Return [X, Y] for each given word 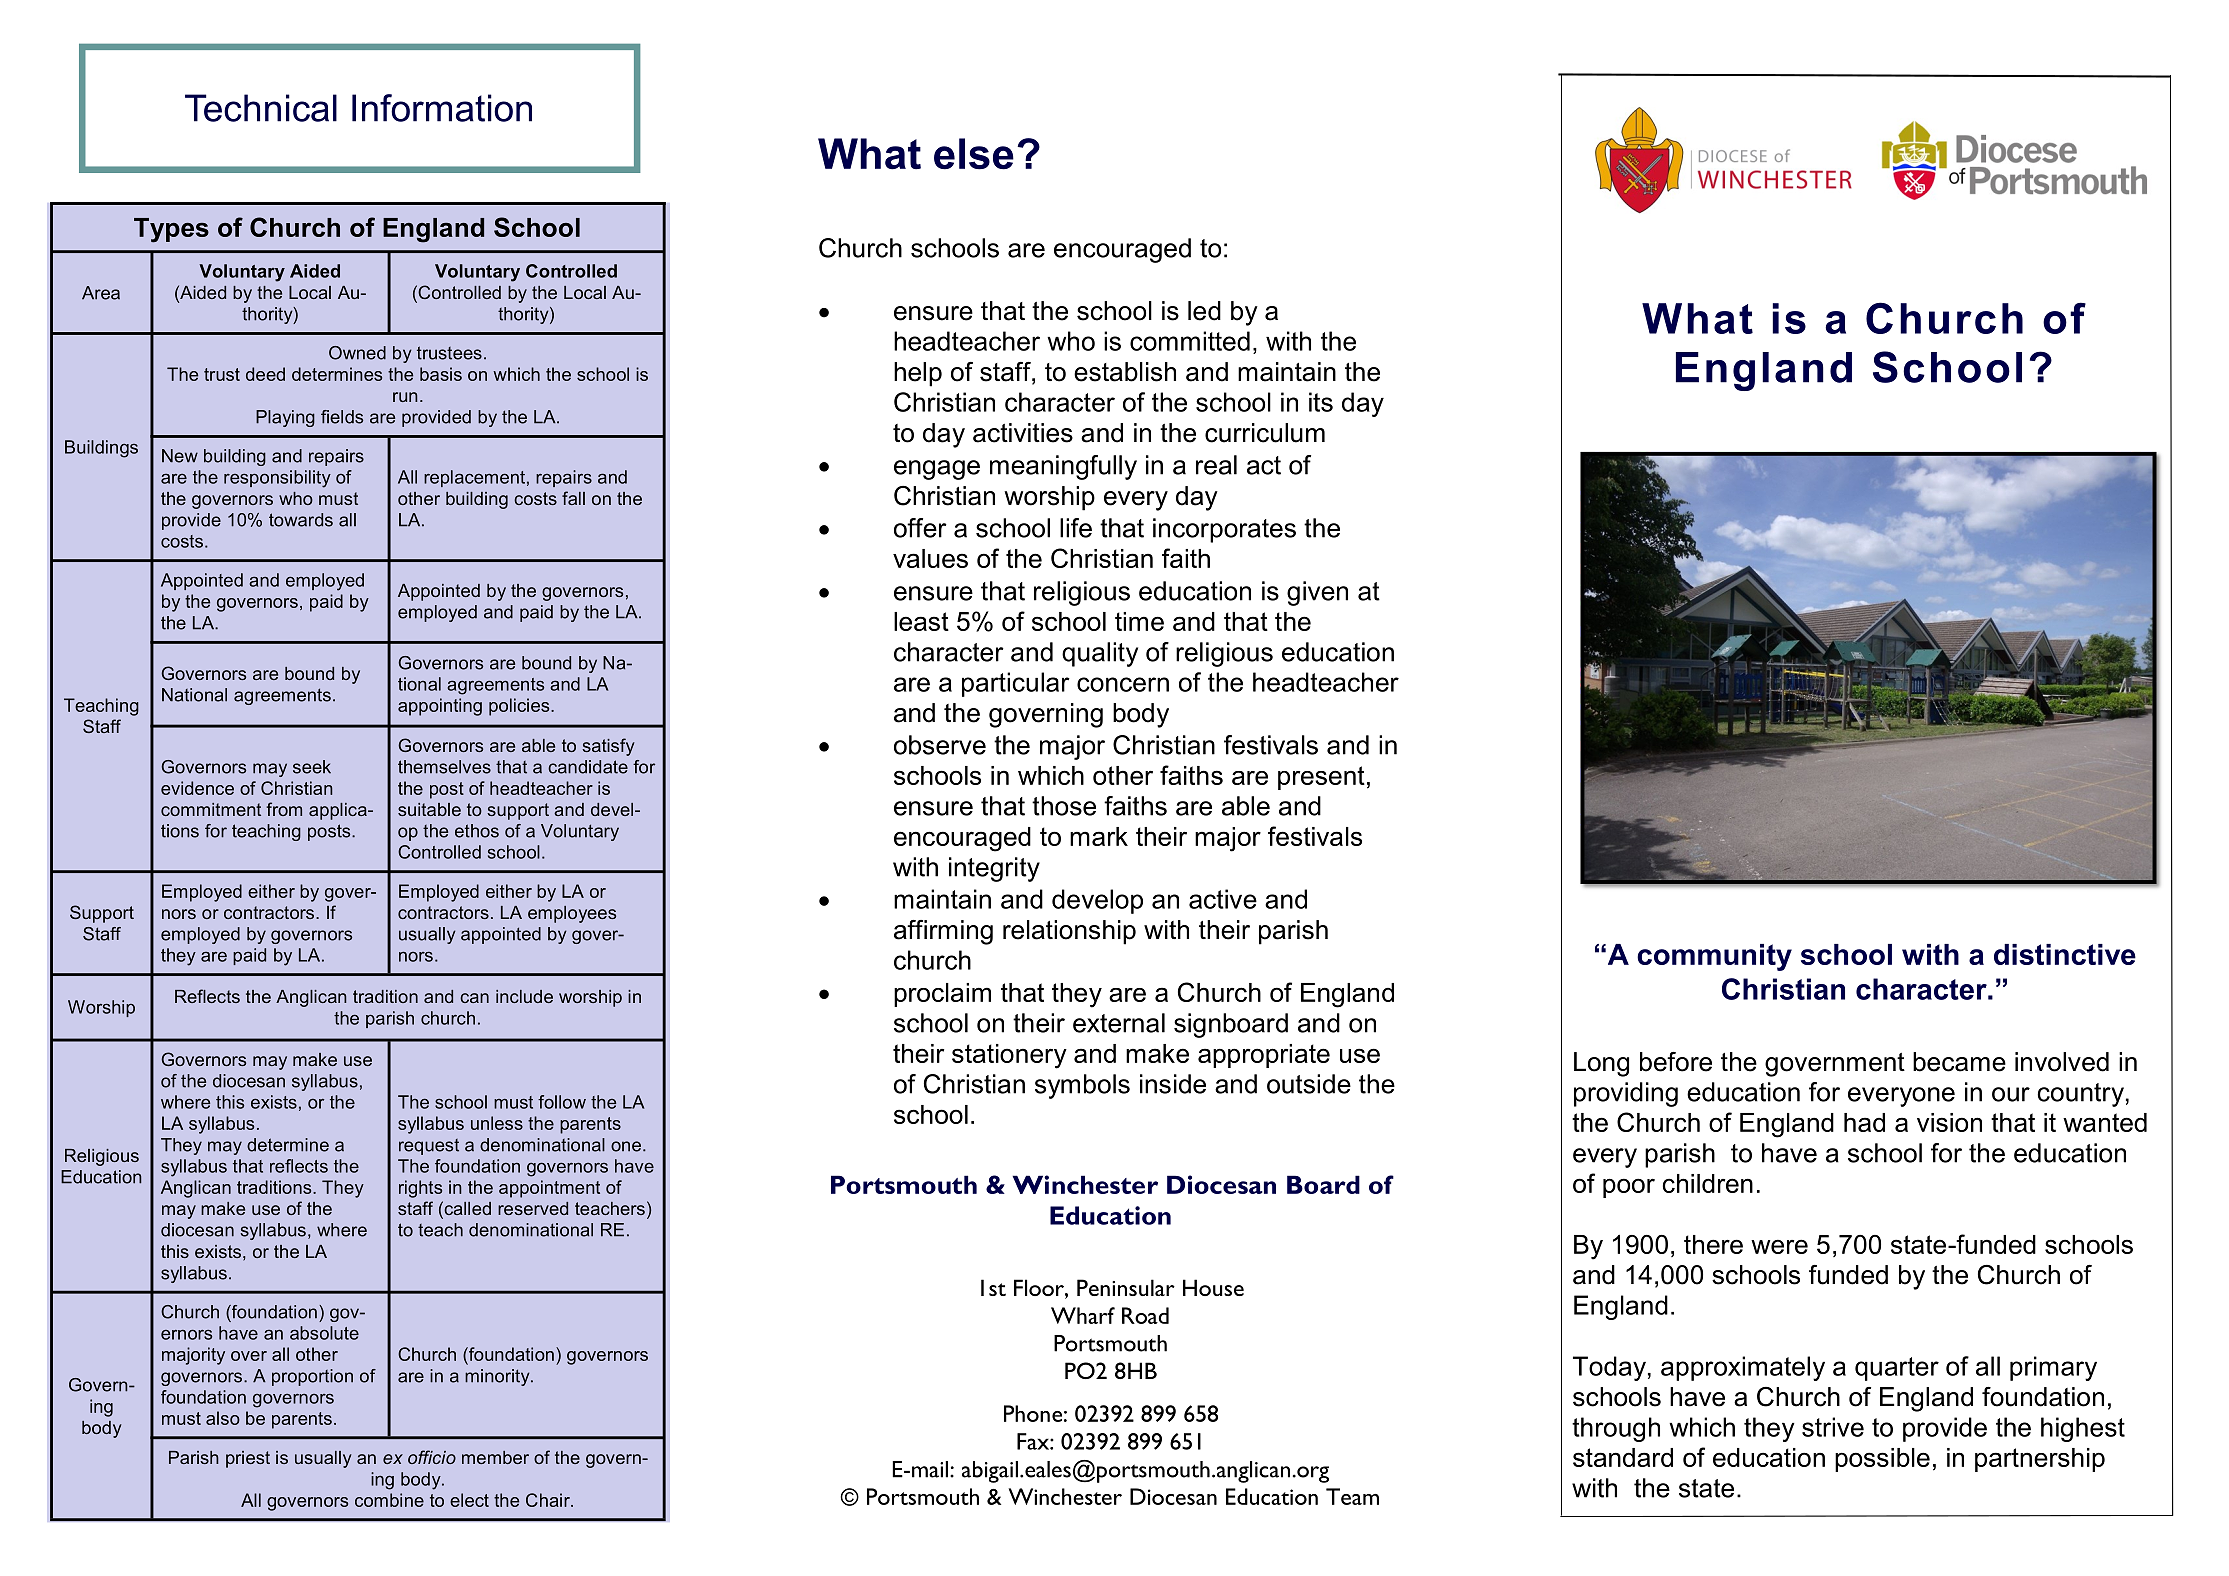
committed [1190, 341]
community [1714, 957]
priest [248, 1459]
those [1064, 806]
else [974, 154]
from [284, 809]
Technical [261, 108]
